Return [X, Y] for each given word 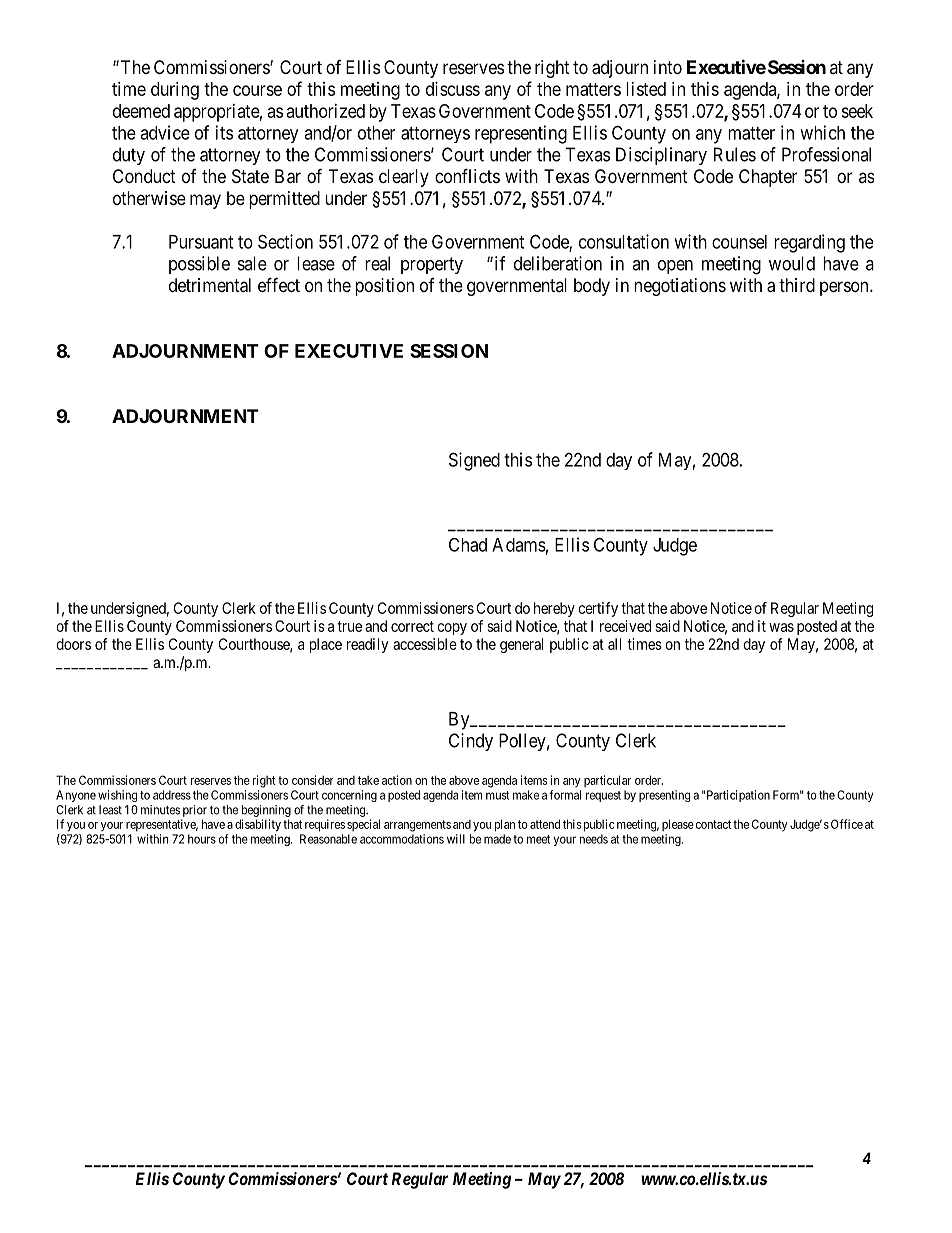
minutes [160, 810]
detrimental [210, 285]
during [175, 91]
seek [857, 111]
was [781, 627]
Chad [468, 545]
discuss [453, 89]
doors [73, 644]
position [384, 287]
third [797, 285]
